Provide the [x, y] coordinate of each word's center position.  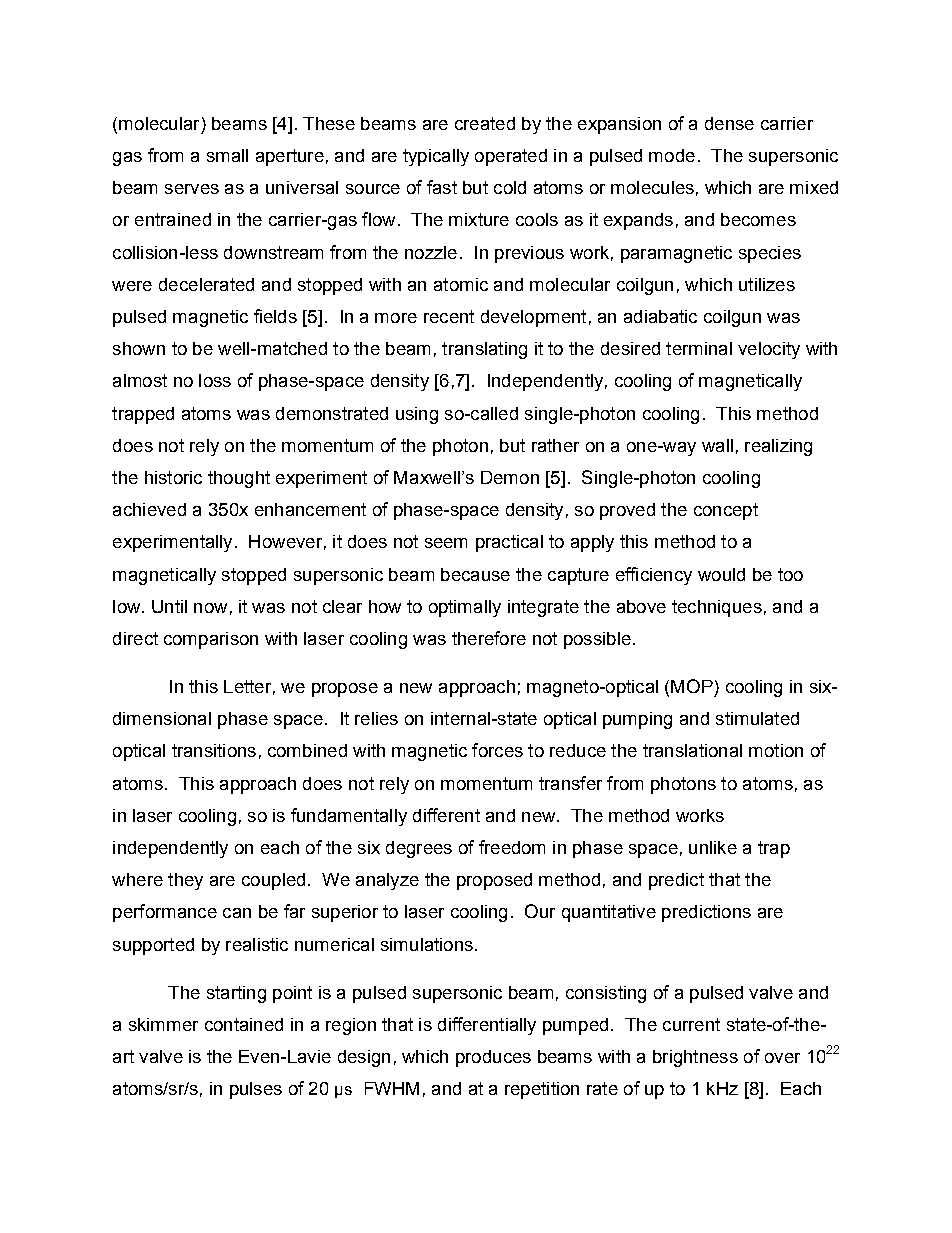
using [417, 415]
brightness [695, 1058]
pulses [256, 1090]
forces [497, 750]
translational [692, 750]
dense [729, 123]
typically [436, 157]
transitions [214, 750]
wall [717, 445]
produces [493, 1058]
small [227, 155]
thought [239, 479]
